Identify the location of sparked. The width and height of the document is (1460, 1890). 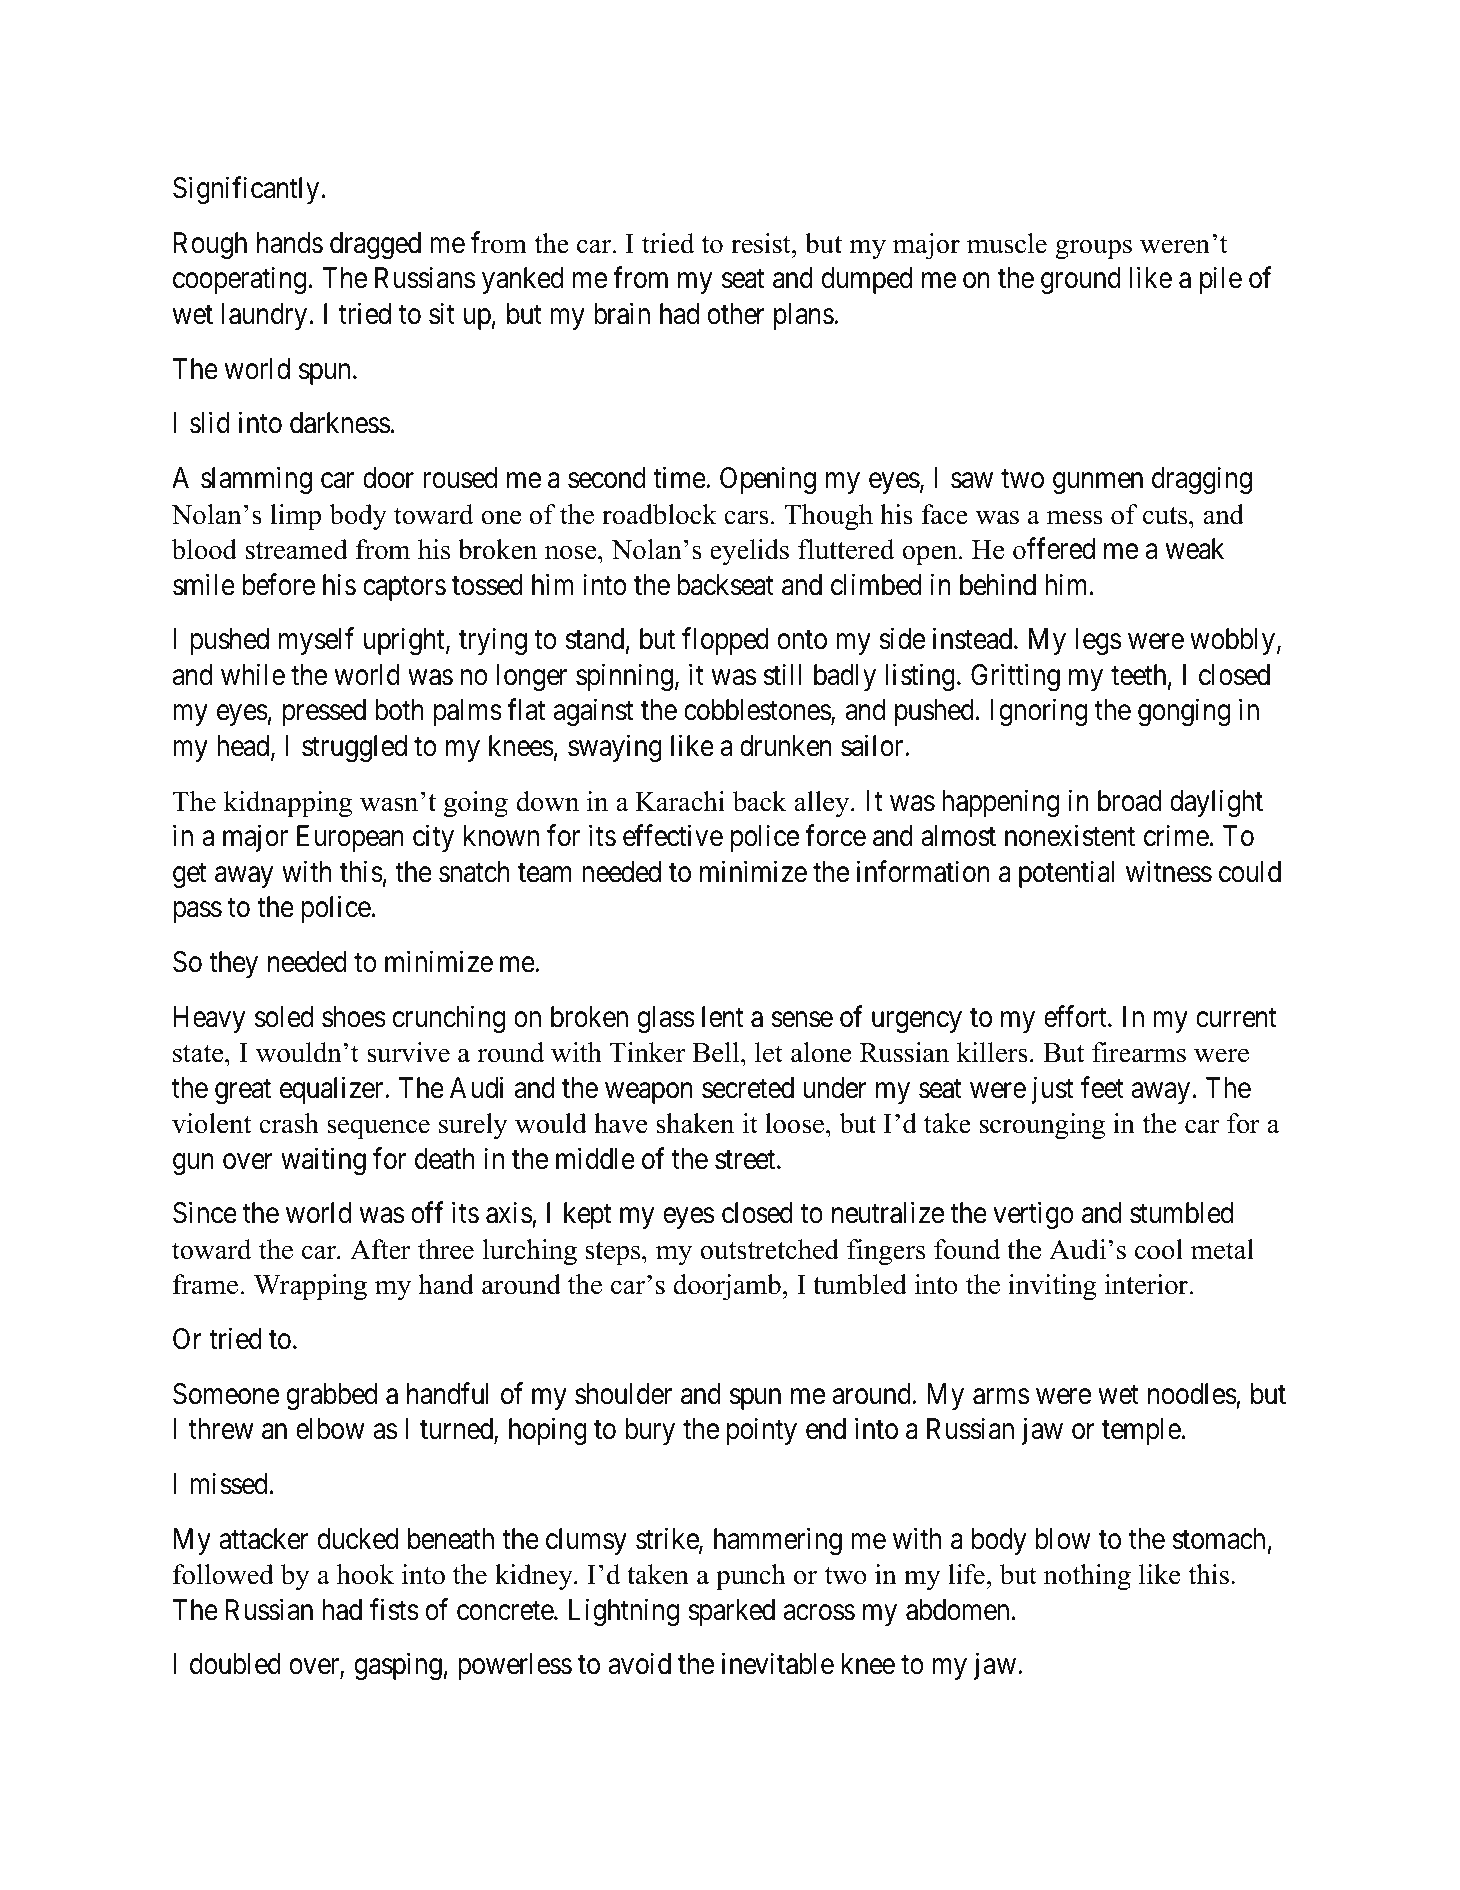
(731, 1612).
